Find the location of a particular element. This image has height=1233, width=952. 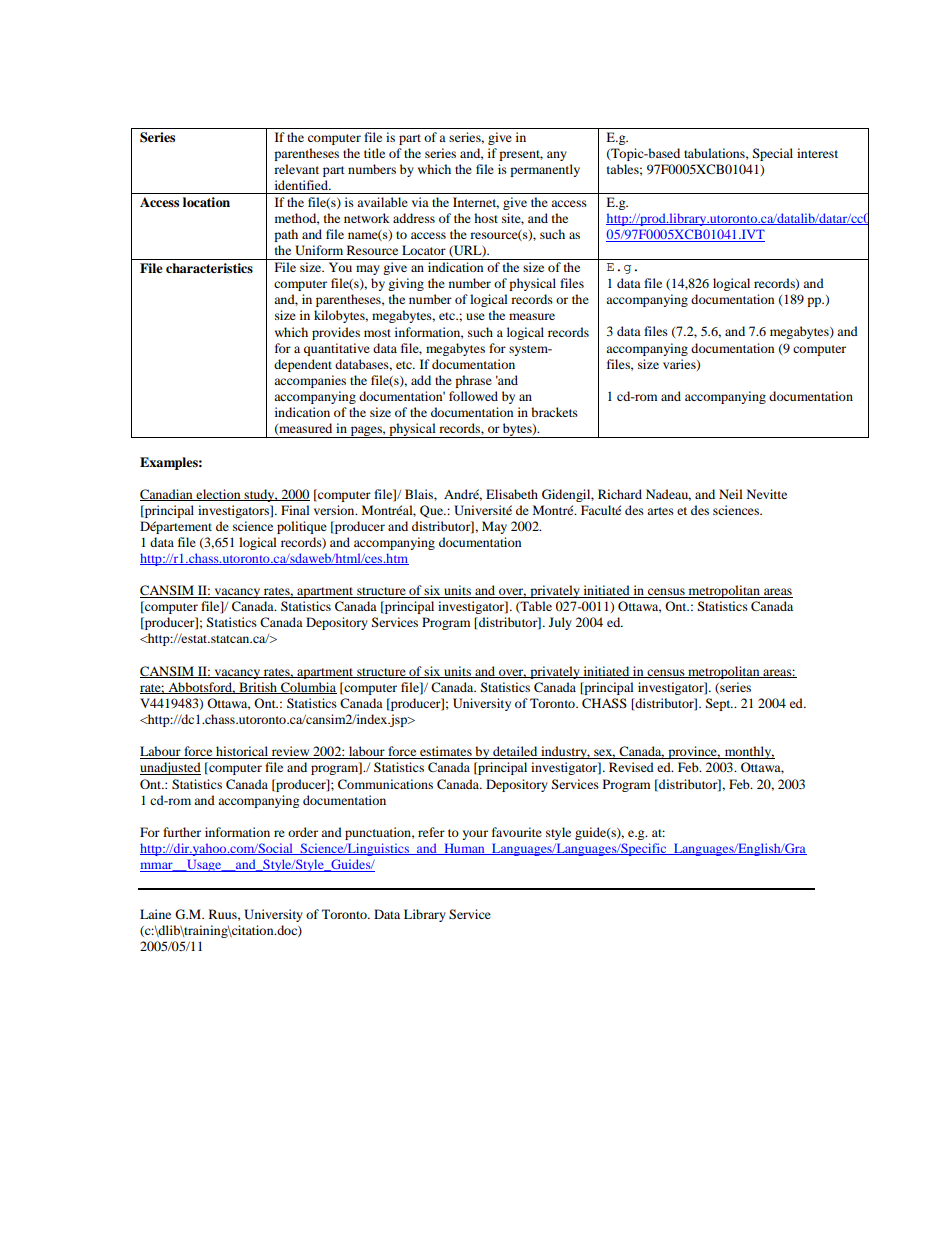

accompanies is located at coordinates (310, 381).
